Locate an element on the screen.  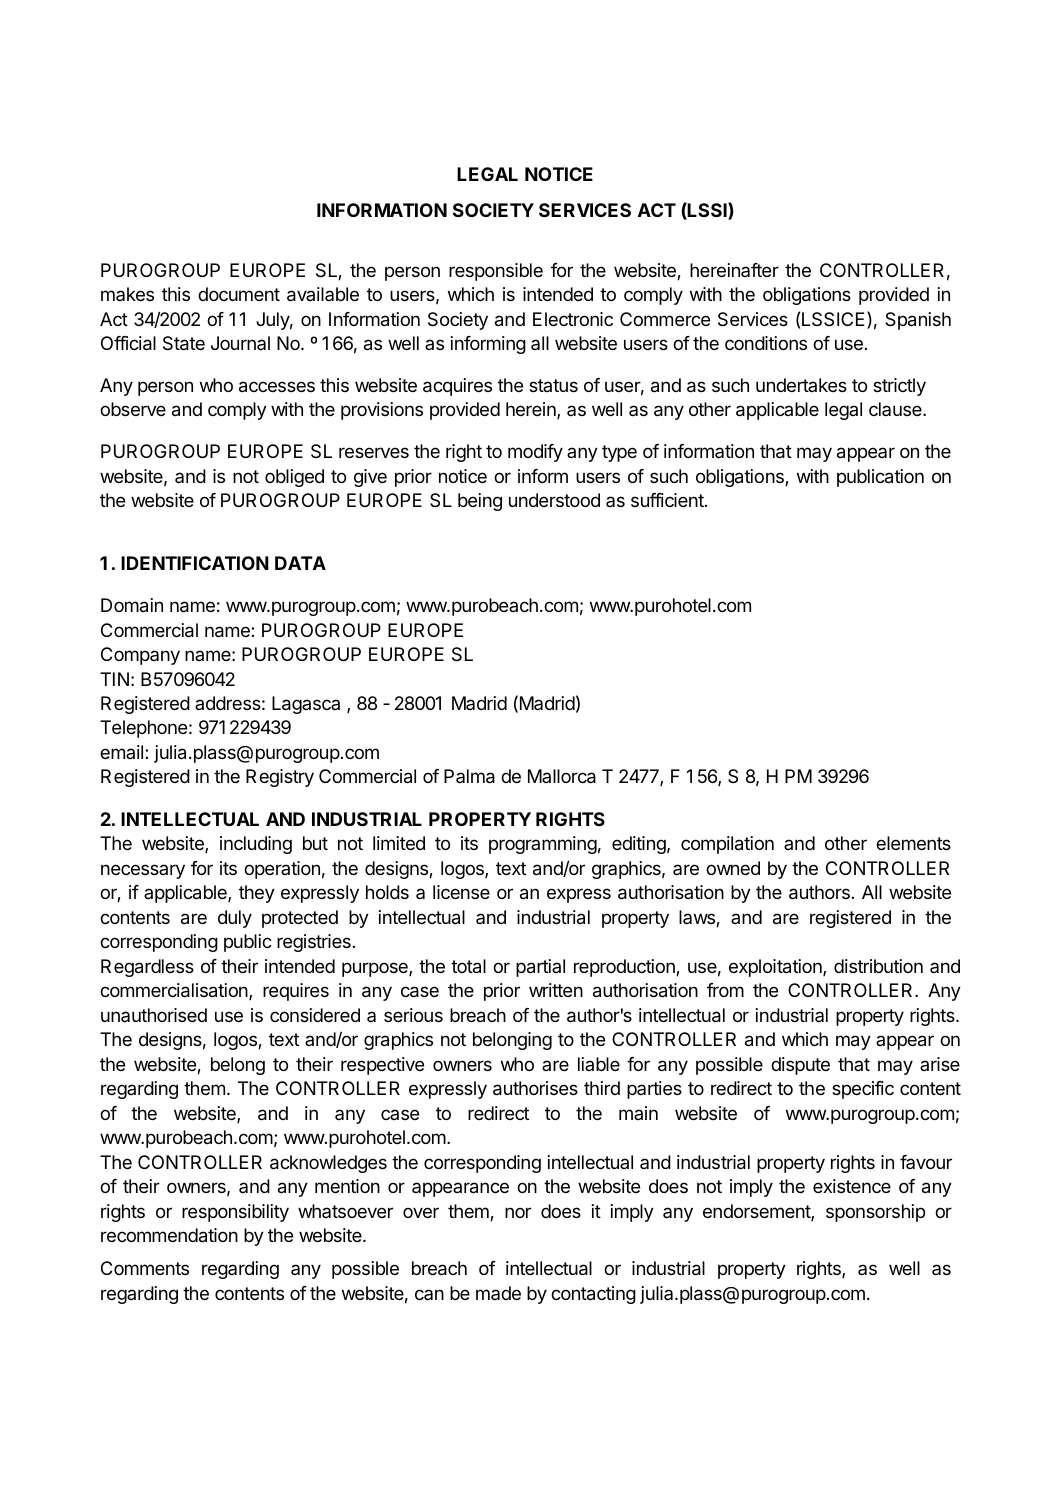
document is located at coordinates (239, 294).
